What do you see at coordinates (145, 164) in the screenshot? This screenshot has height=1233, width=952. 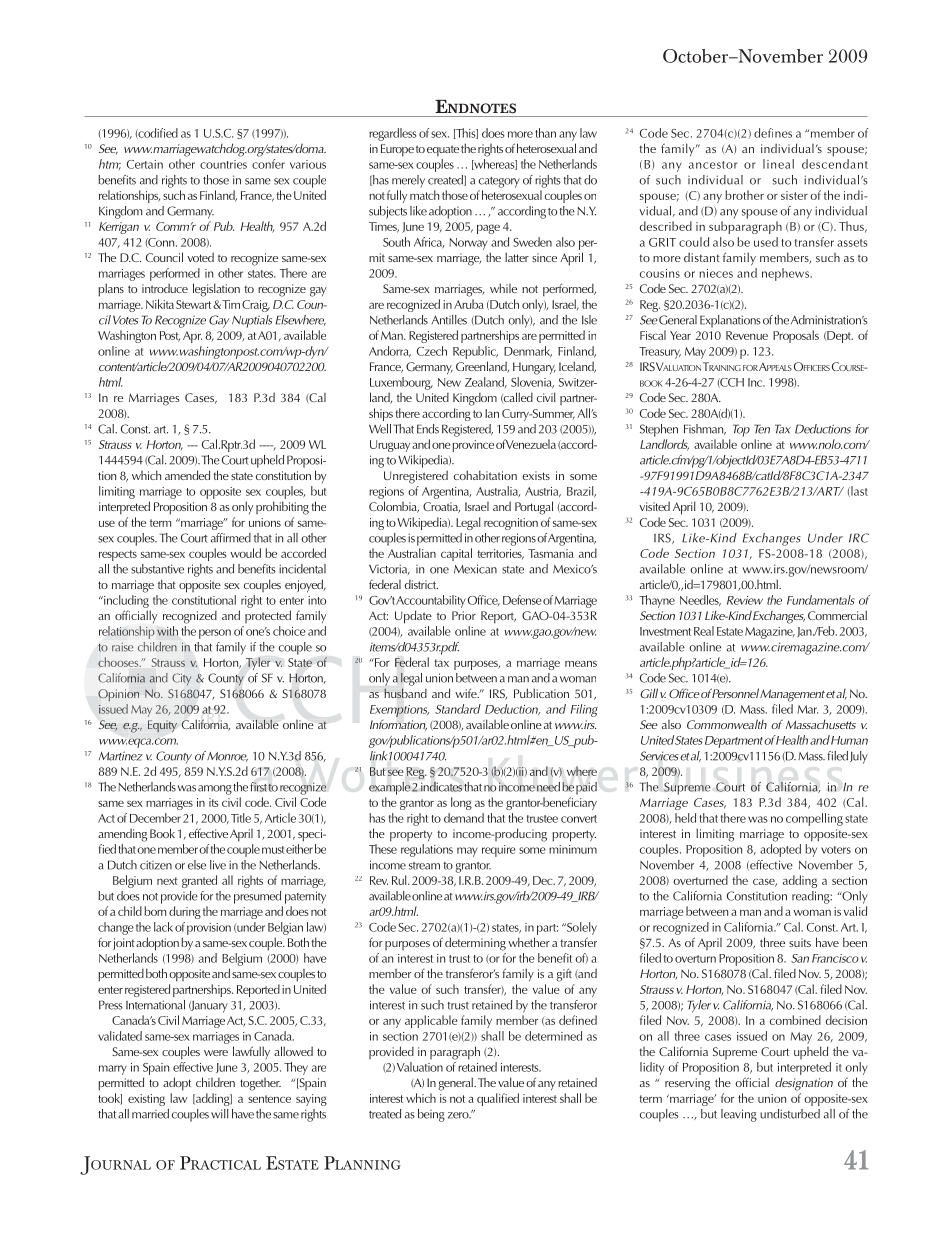 I see `Certain` at bounding box center [145, 164].
